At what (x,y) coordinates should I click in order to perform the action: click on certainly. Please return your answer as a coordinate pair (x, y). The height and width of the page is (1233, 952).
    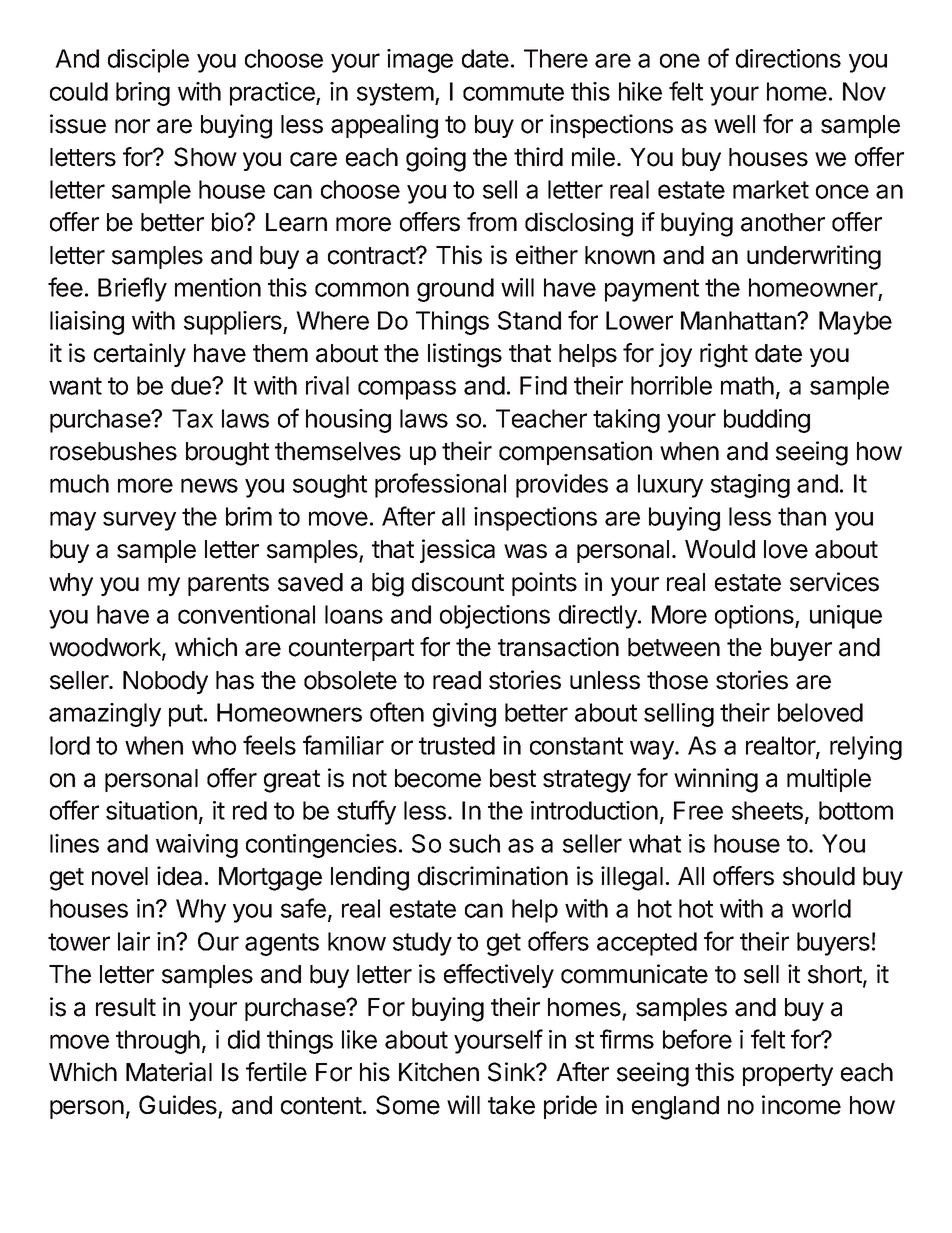
    Looking at the image, I should click on (140, 355).
